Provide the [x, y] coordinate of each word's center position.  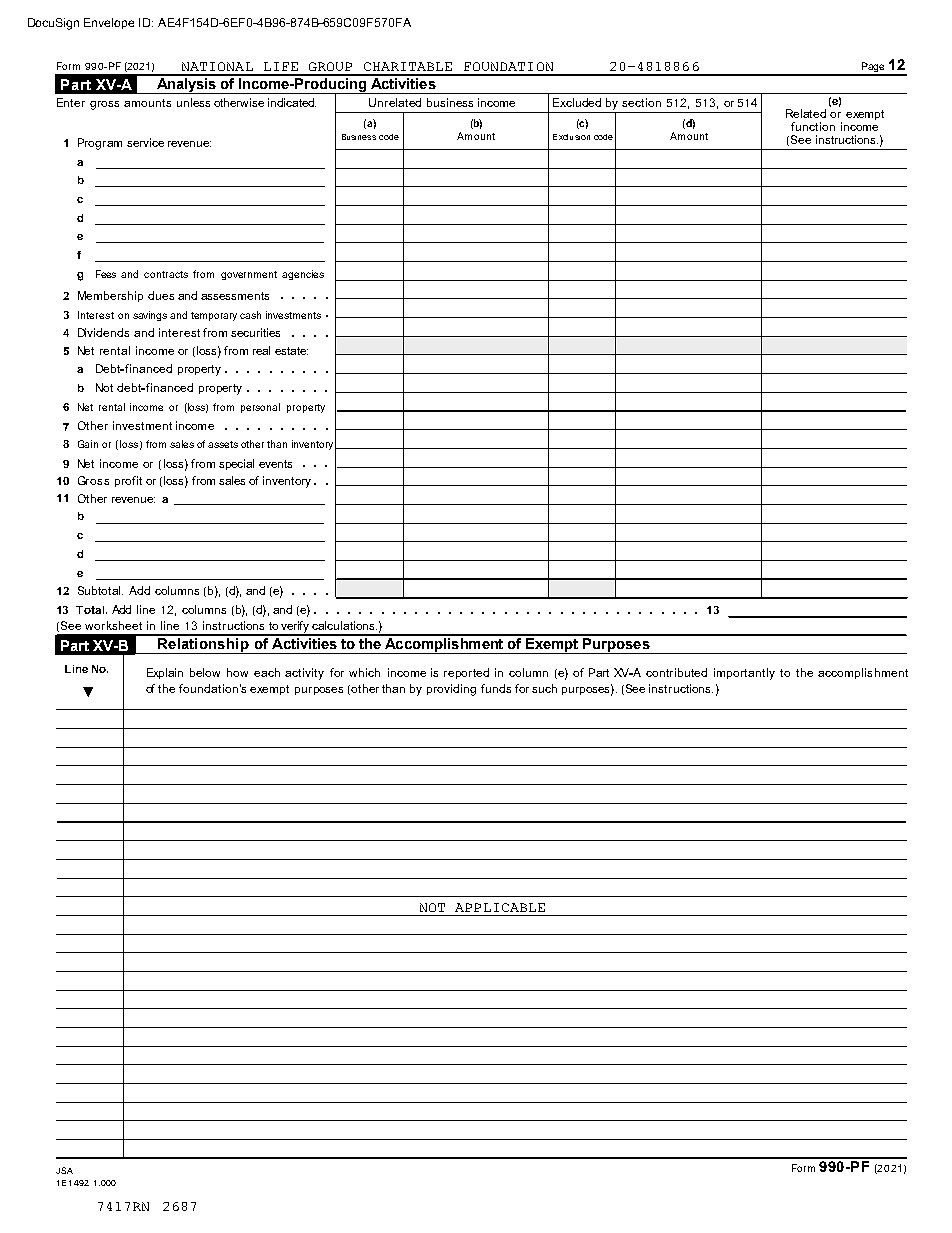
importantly [744, 674]
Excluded [577, 102]
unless [193, 102]
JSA [64, 1170]
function [813, 126]
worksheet [113, 625]
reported [466, 673]
